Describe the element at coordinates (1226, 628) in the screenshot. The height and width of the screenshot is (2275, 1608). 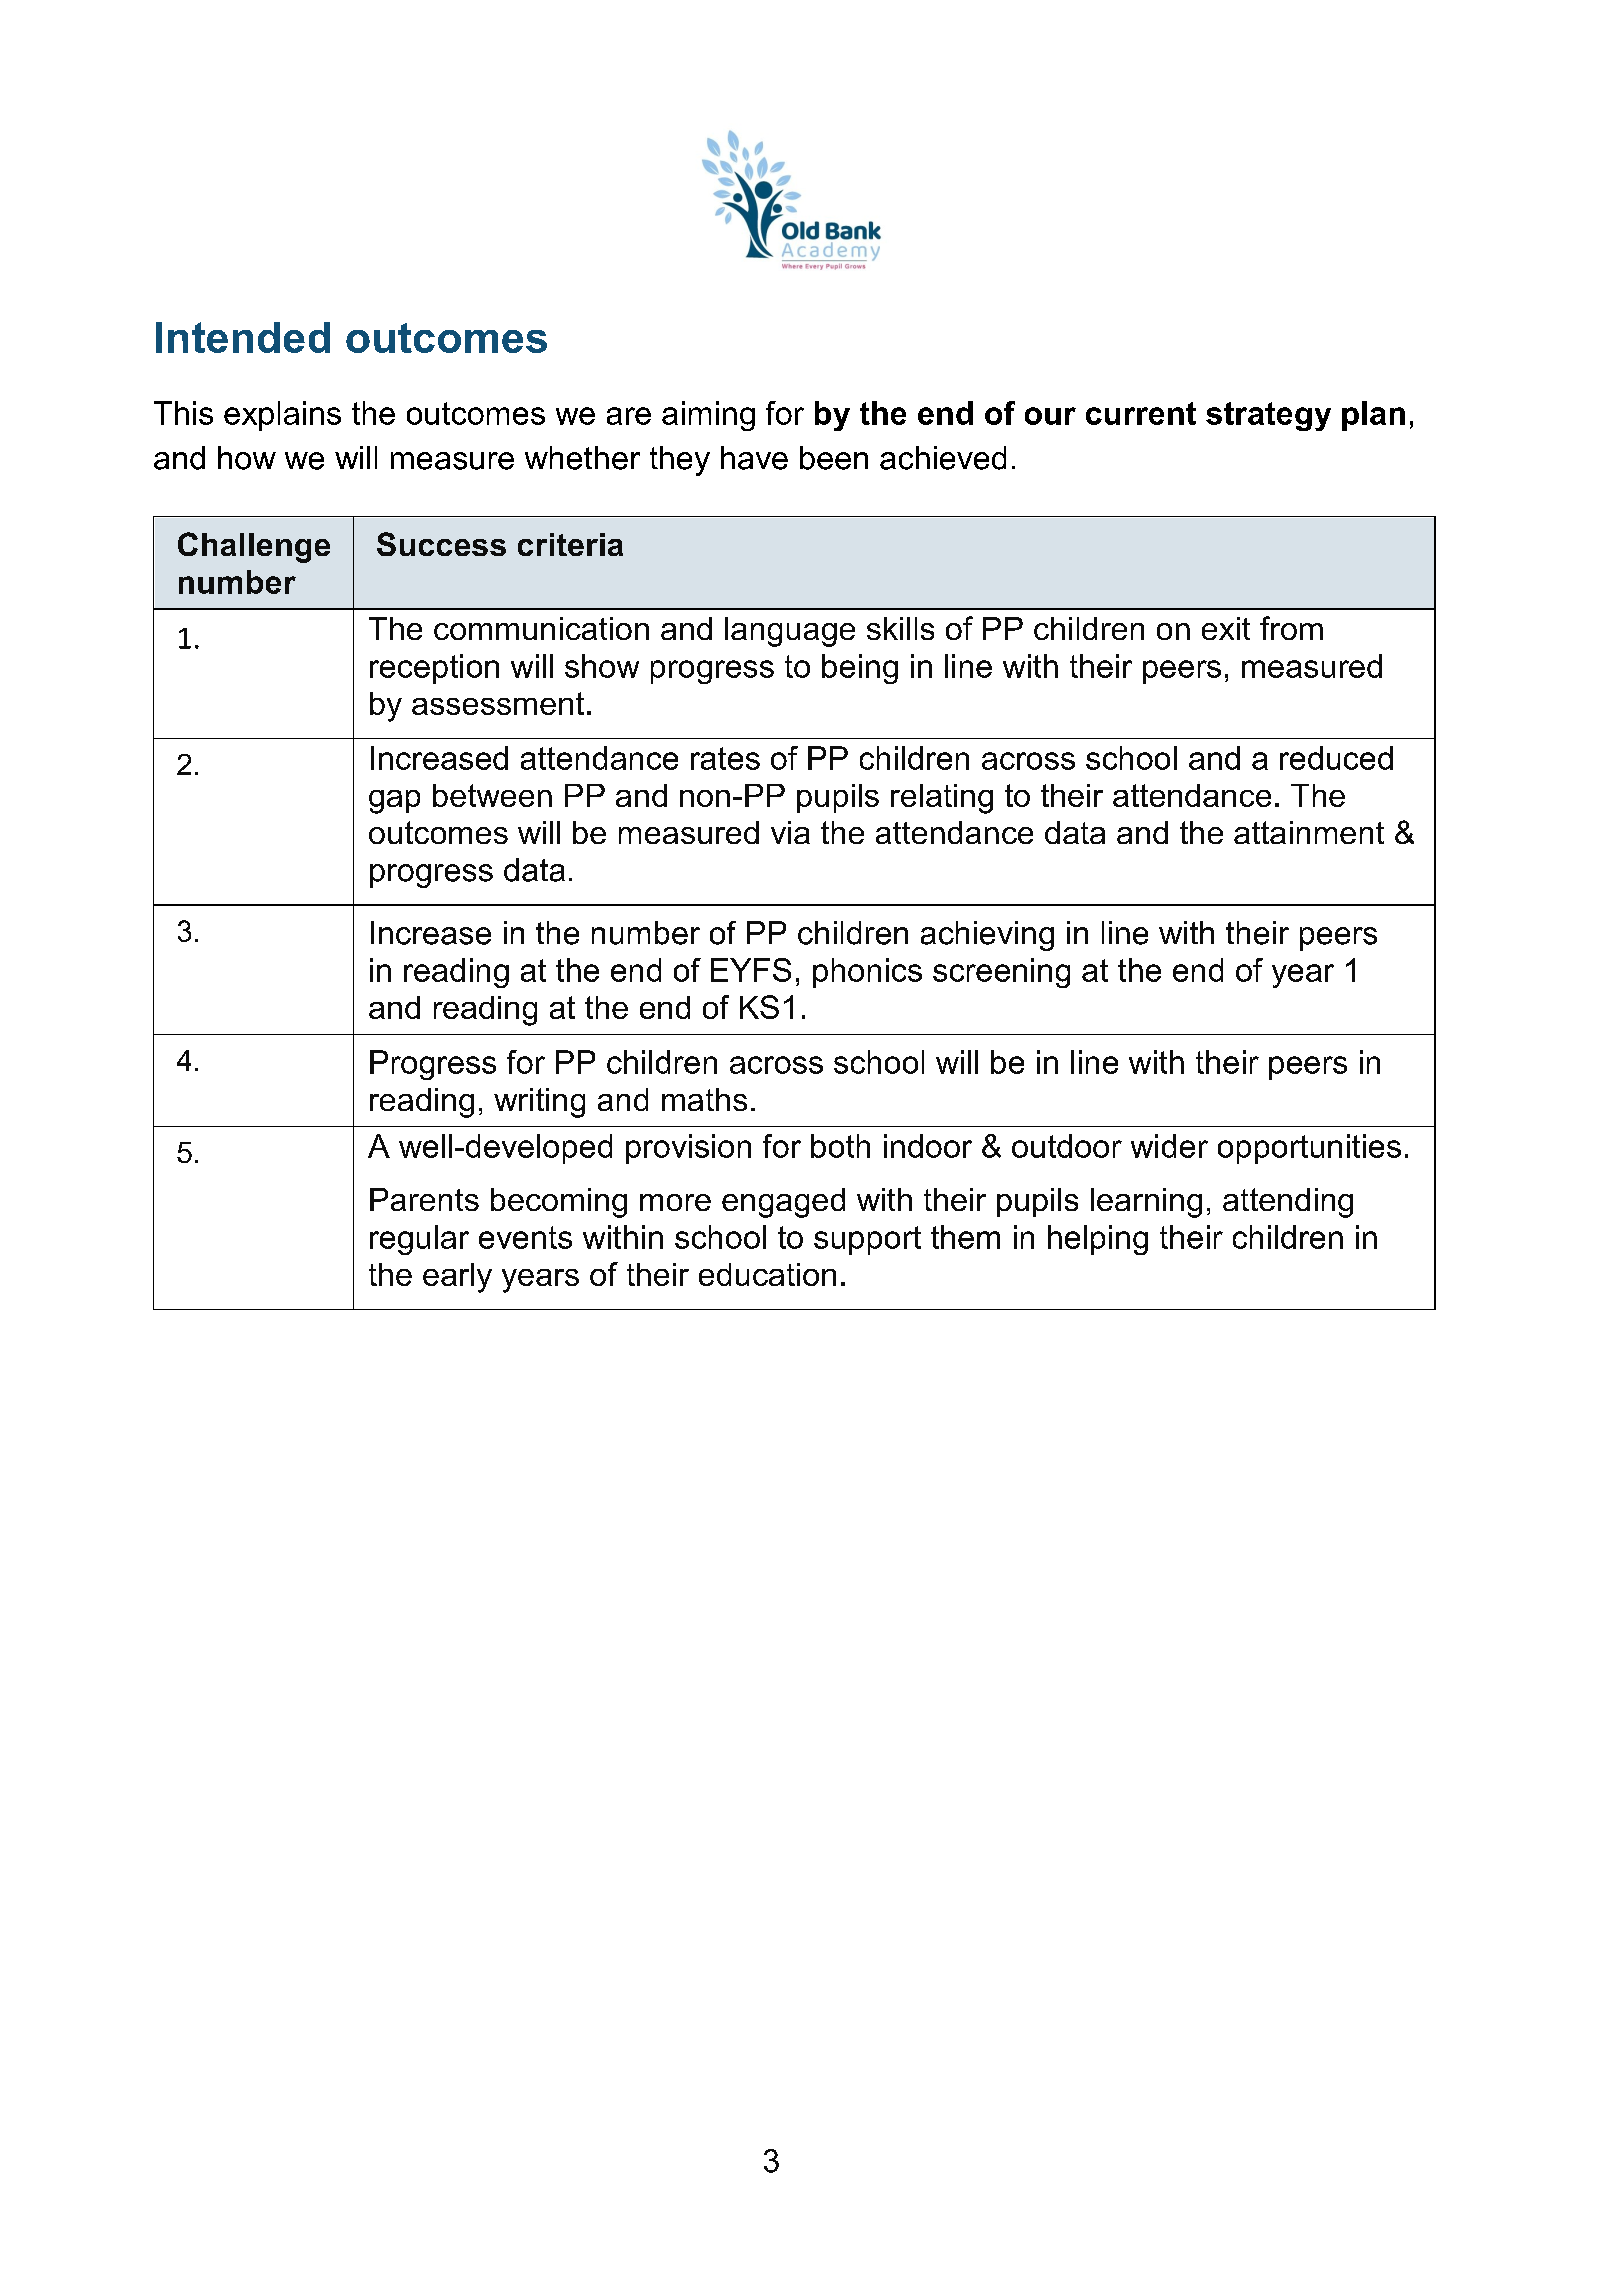
I see `exit` at that location.
